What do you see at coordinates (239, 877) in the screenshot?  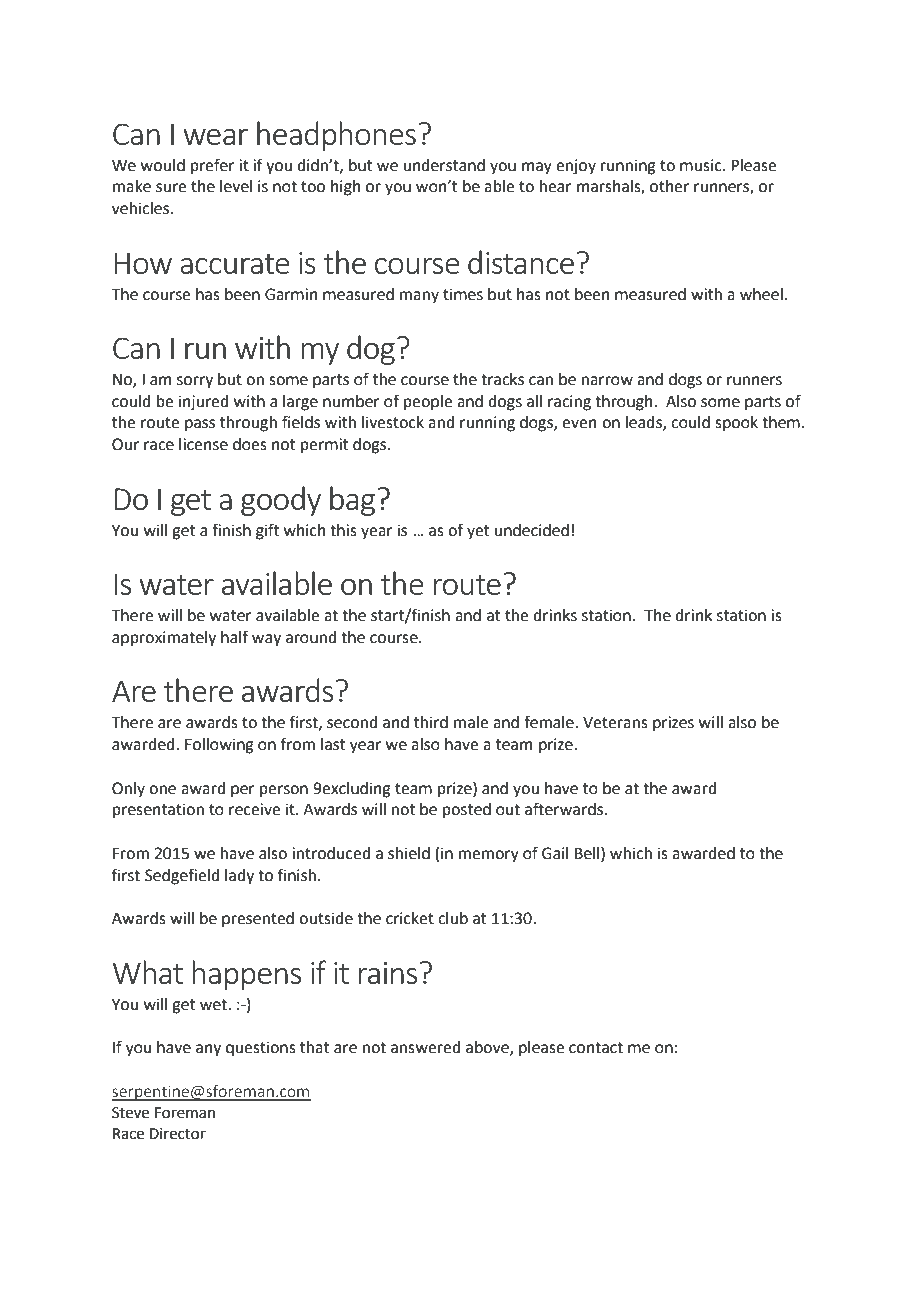 I see `lady` at bounding box center [239, 877].
